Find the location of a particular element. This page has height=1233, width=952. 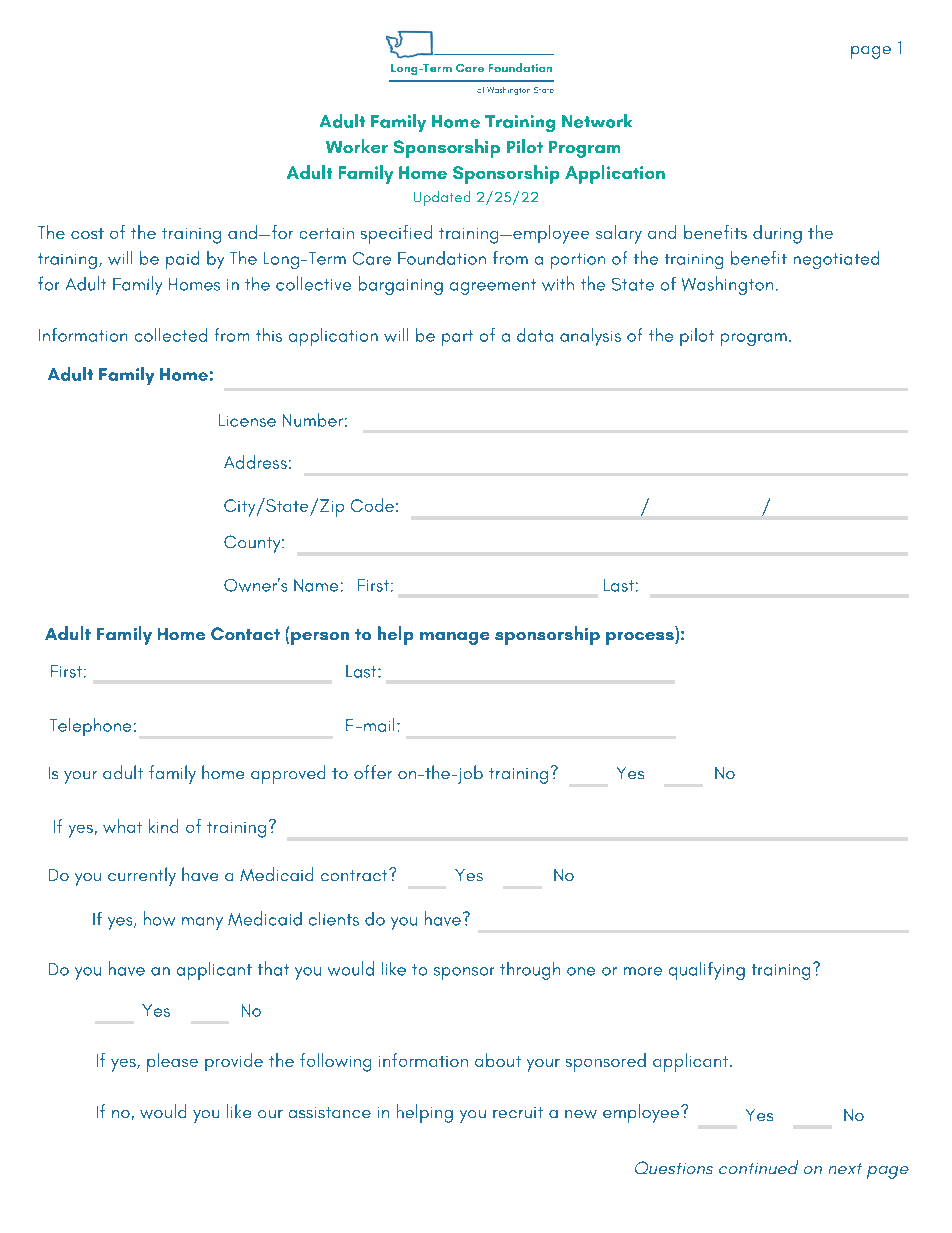

contract is located at coordinates (355, 875).
